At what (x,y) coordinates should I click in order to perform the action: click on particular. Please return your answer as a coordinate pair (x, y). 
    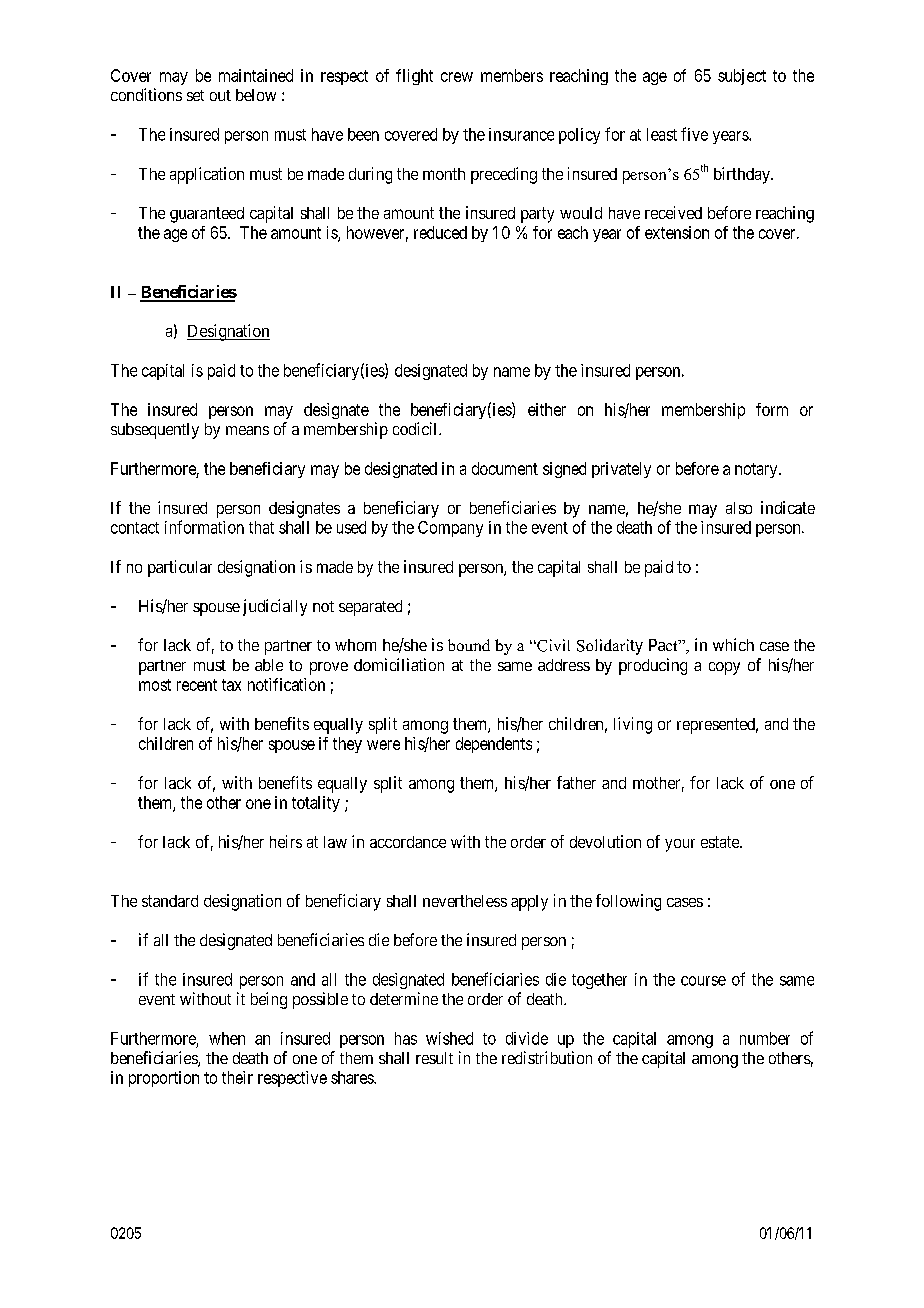
    Looking at the image, I should click on (180, 568).
